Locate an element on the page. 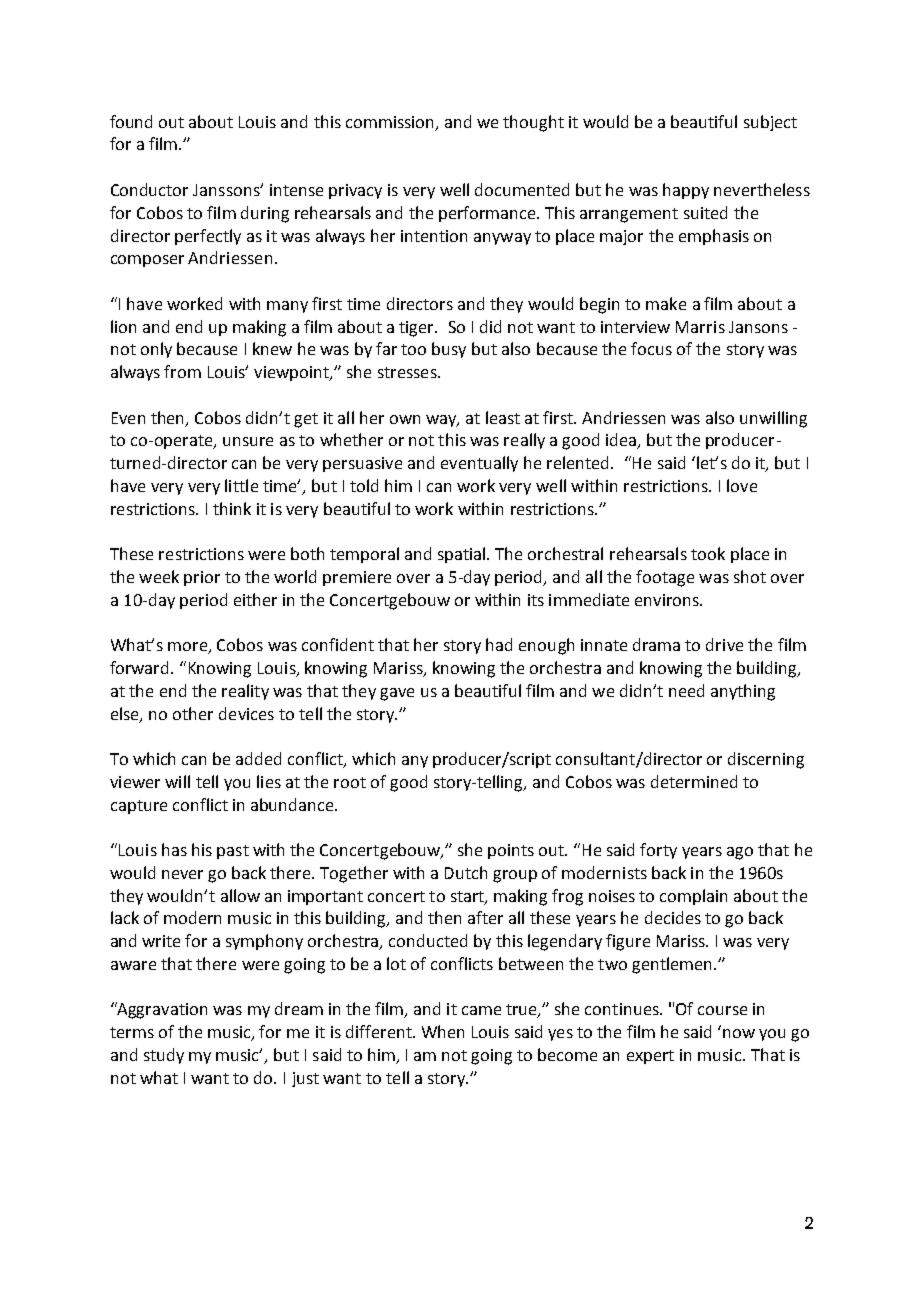 Image resolution: width=924 pixels, height=1308 pixels. happy is located at coordinates (686, 191).
